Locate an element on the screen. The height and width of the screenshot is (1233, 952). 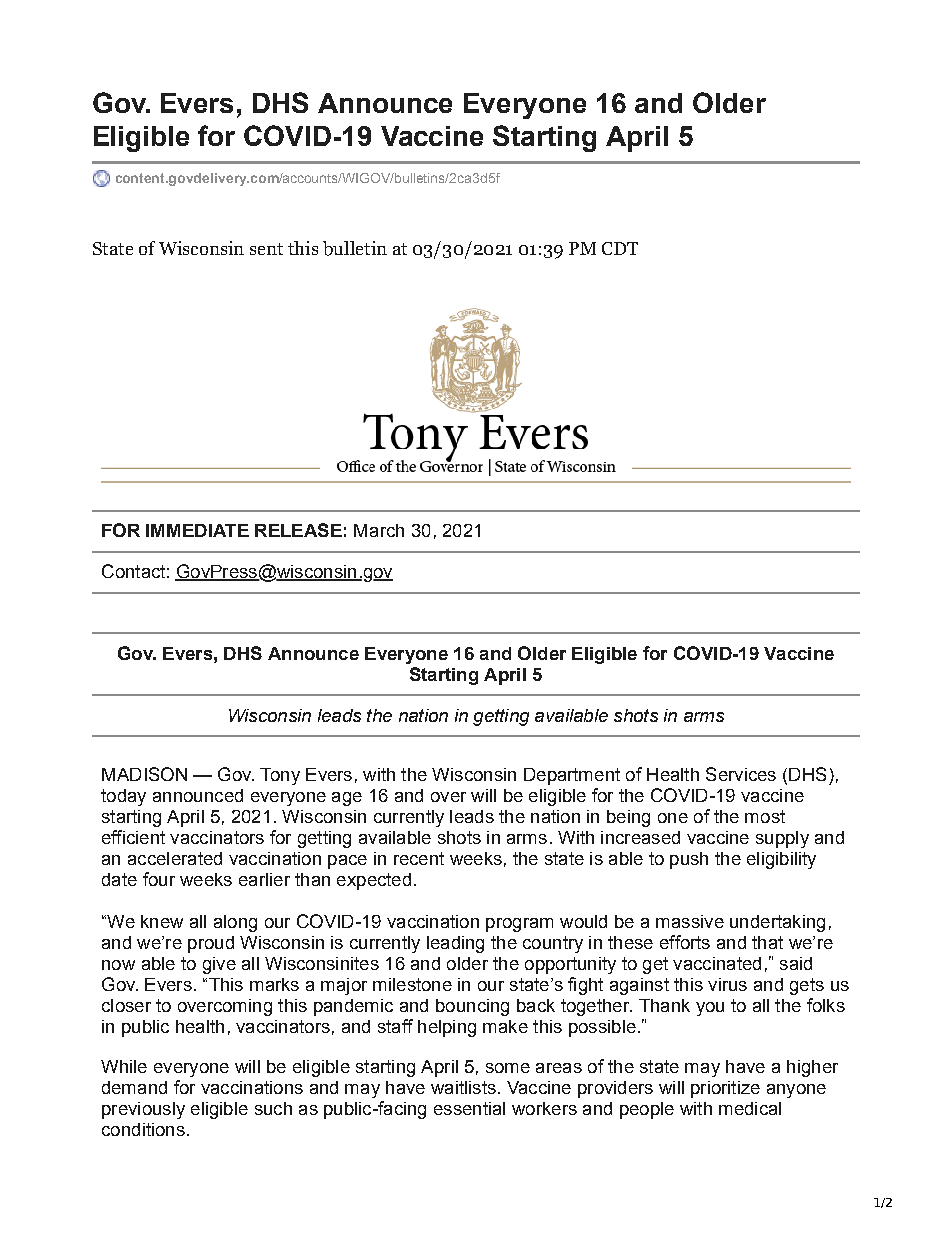
four is located at coordinates (159, 879).
